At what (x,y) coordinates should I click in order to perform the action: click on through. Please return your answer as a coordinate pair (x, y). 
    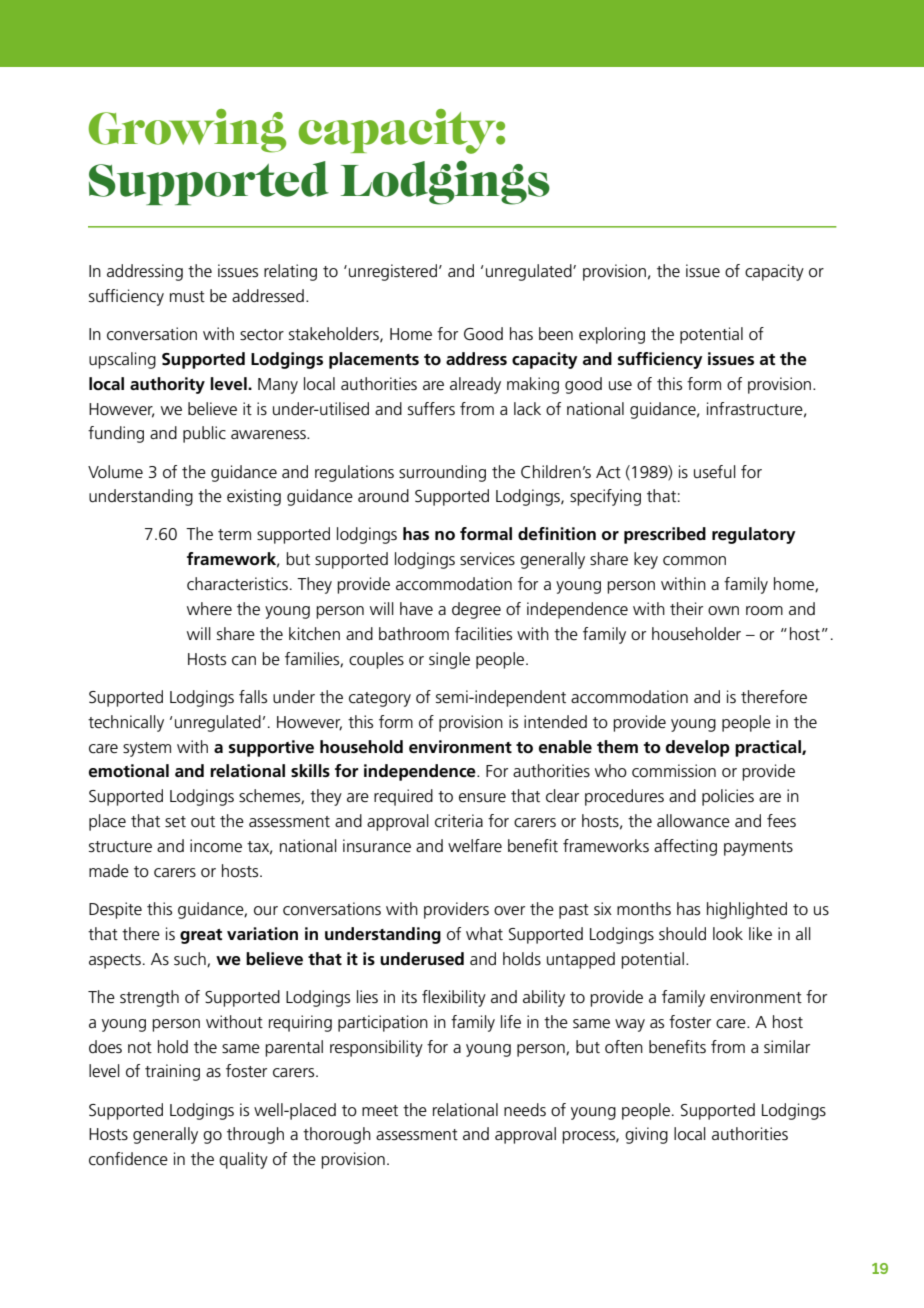
    Looking at the image, I should click on (255, 1135).
